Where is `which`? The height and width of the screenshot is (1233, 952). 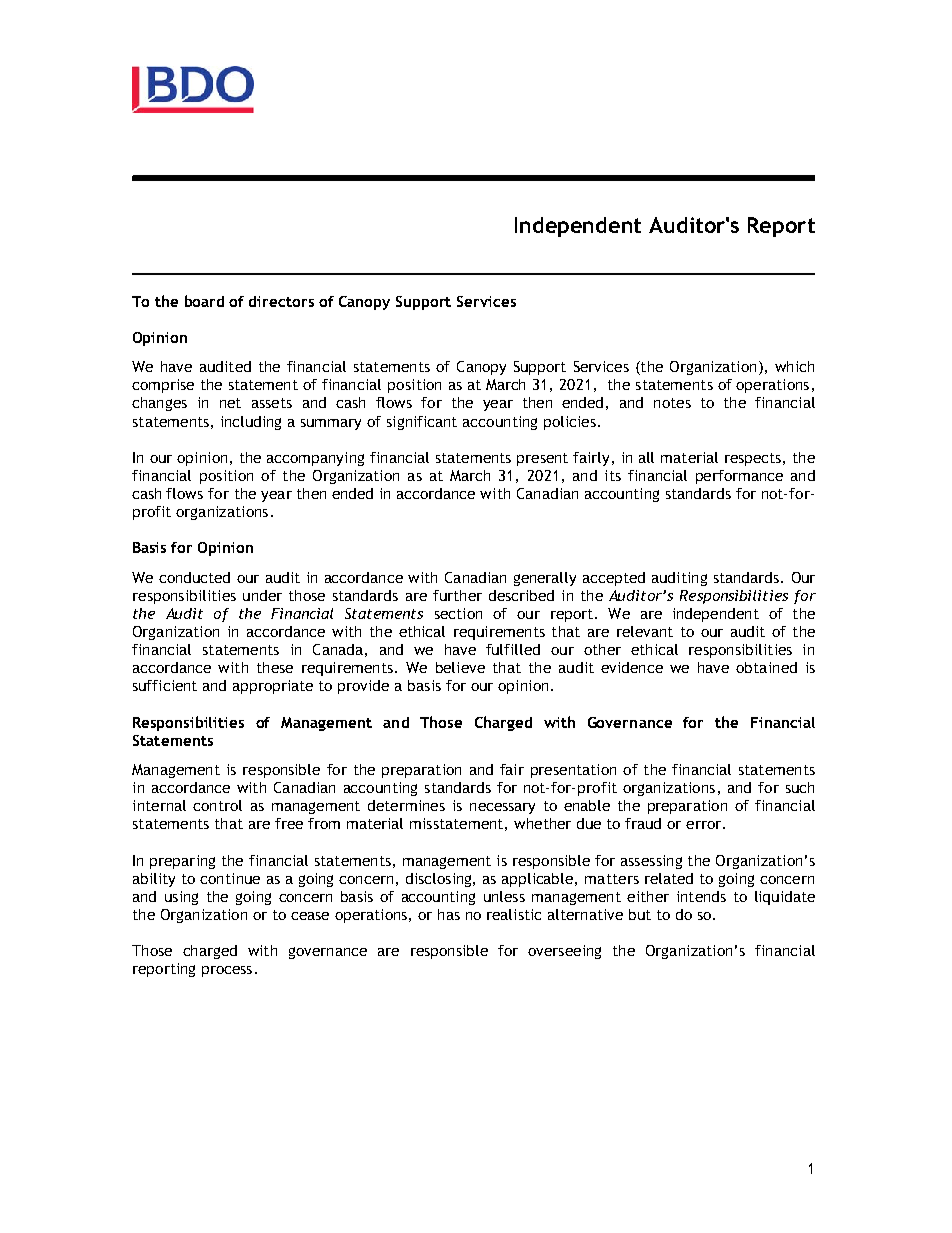
which is located at coordinates (794, 366).
